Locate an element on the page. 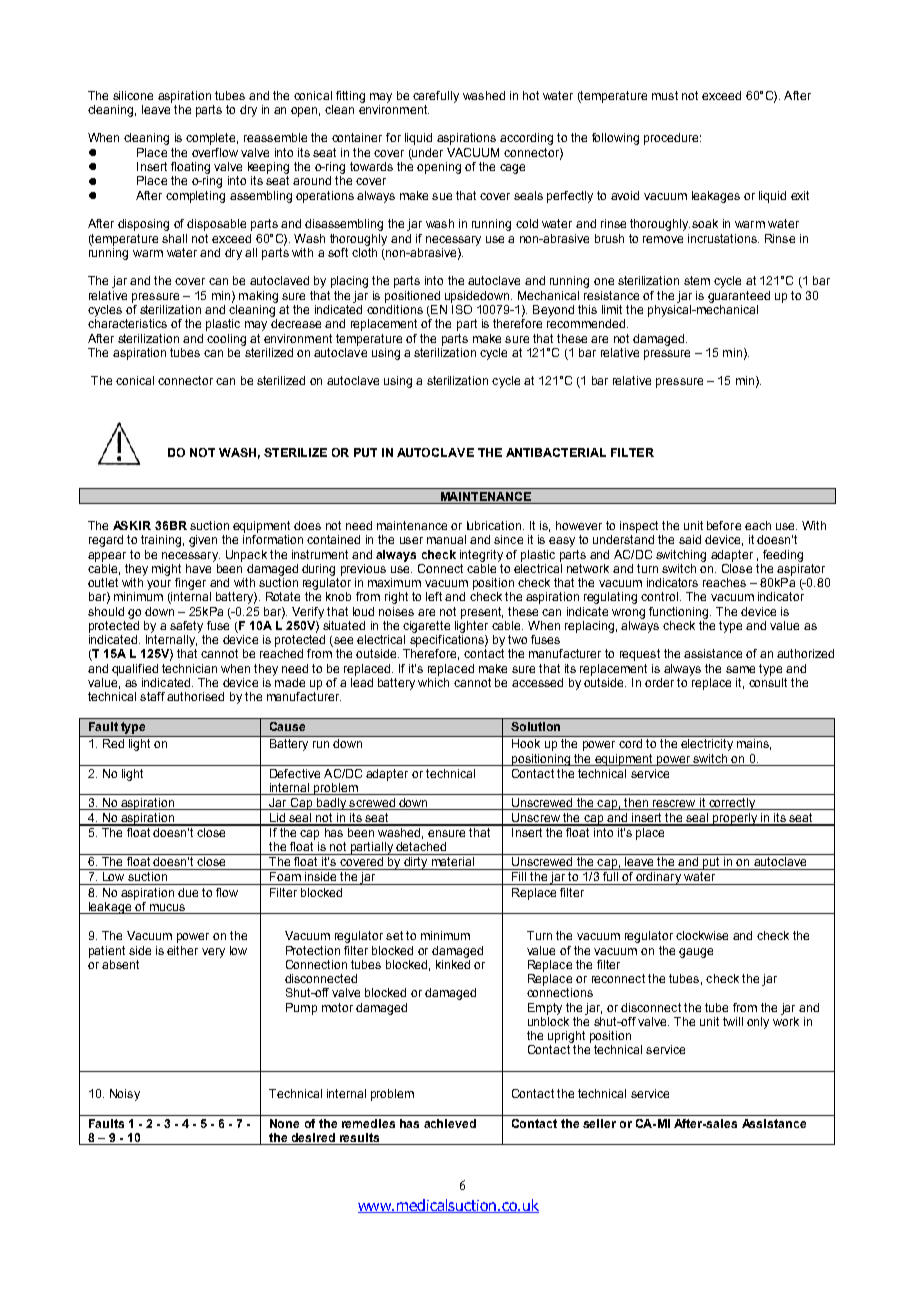  cage is located at coordinates (512, 169).
